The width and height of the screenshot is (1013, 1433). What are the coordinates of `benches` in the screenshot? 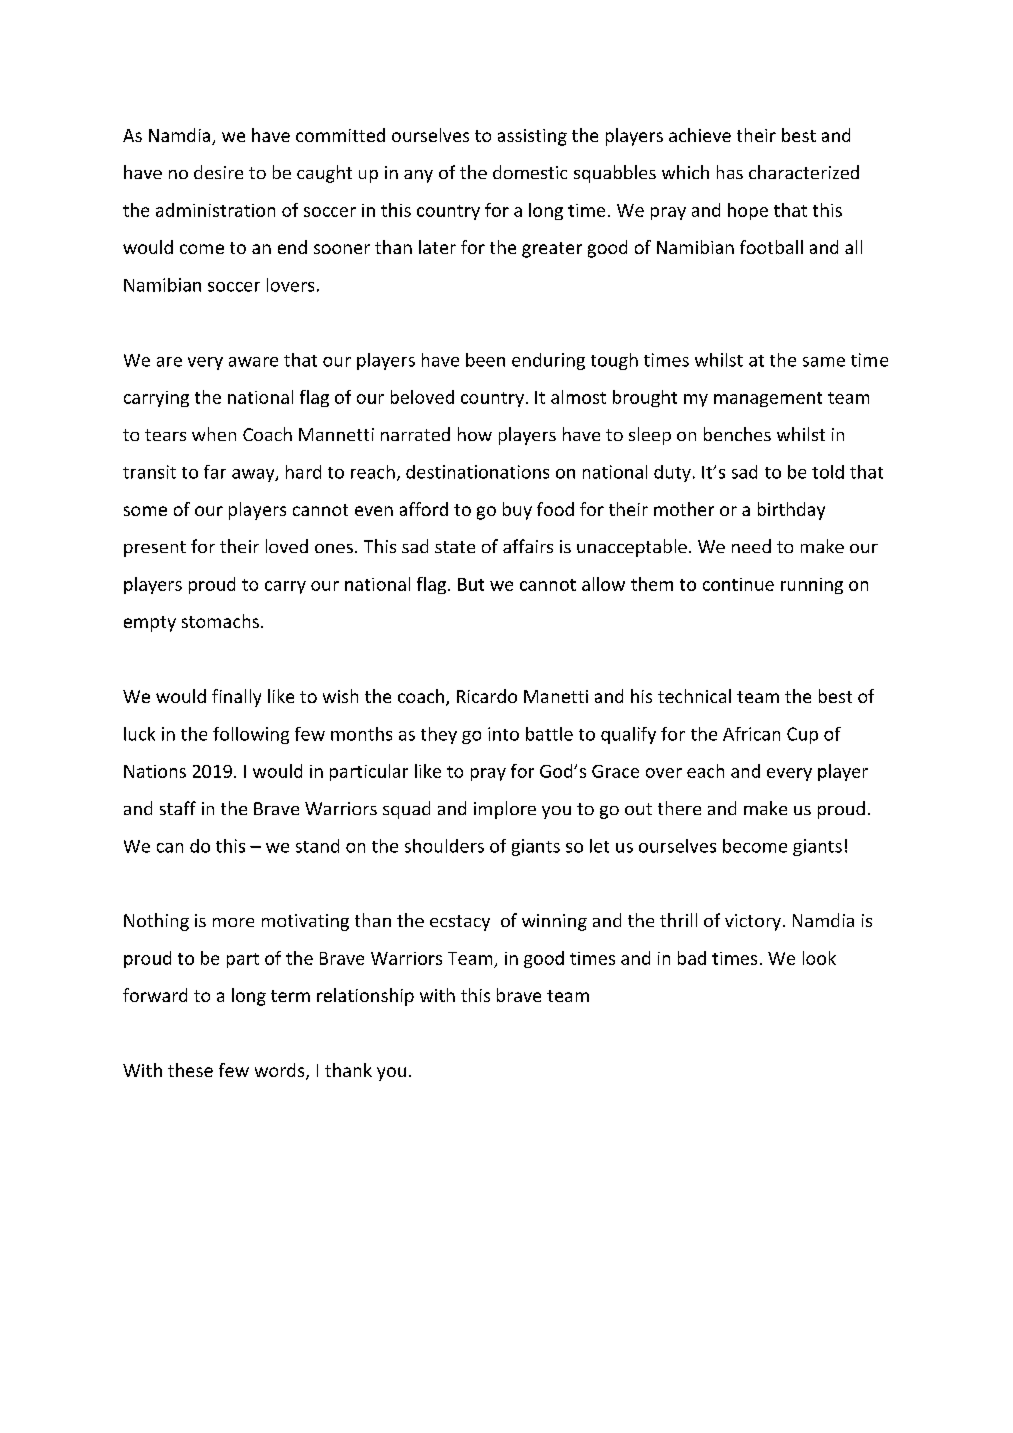 It's located at (737, 434).
